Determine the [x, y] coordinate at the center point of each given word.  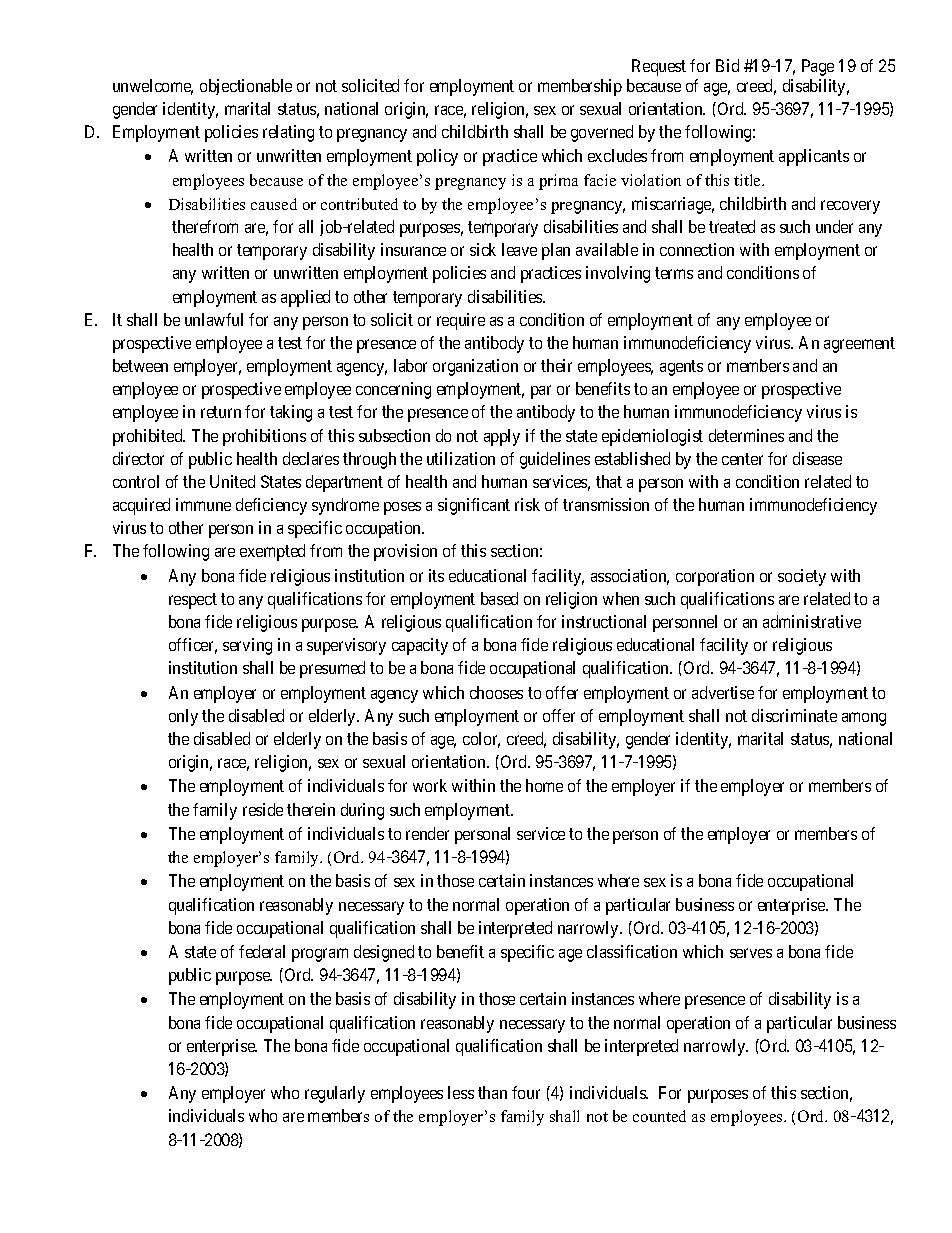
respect [193, 601]
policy [437, 157]
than [492, 1092]
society [802, 577]
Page [818, 67]
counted [659, 1116]
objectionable [246, 87]
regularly [335, 1094]
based [499, 598]
